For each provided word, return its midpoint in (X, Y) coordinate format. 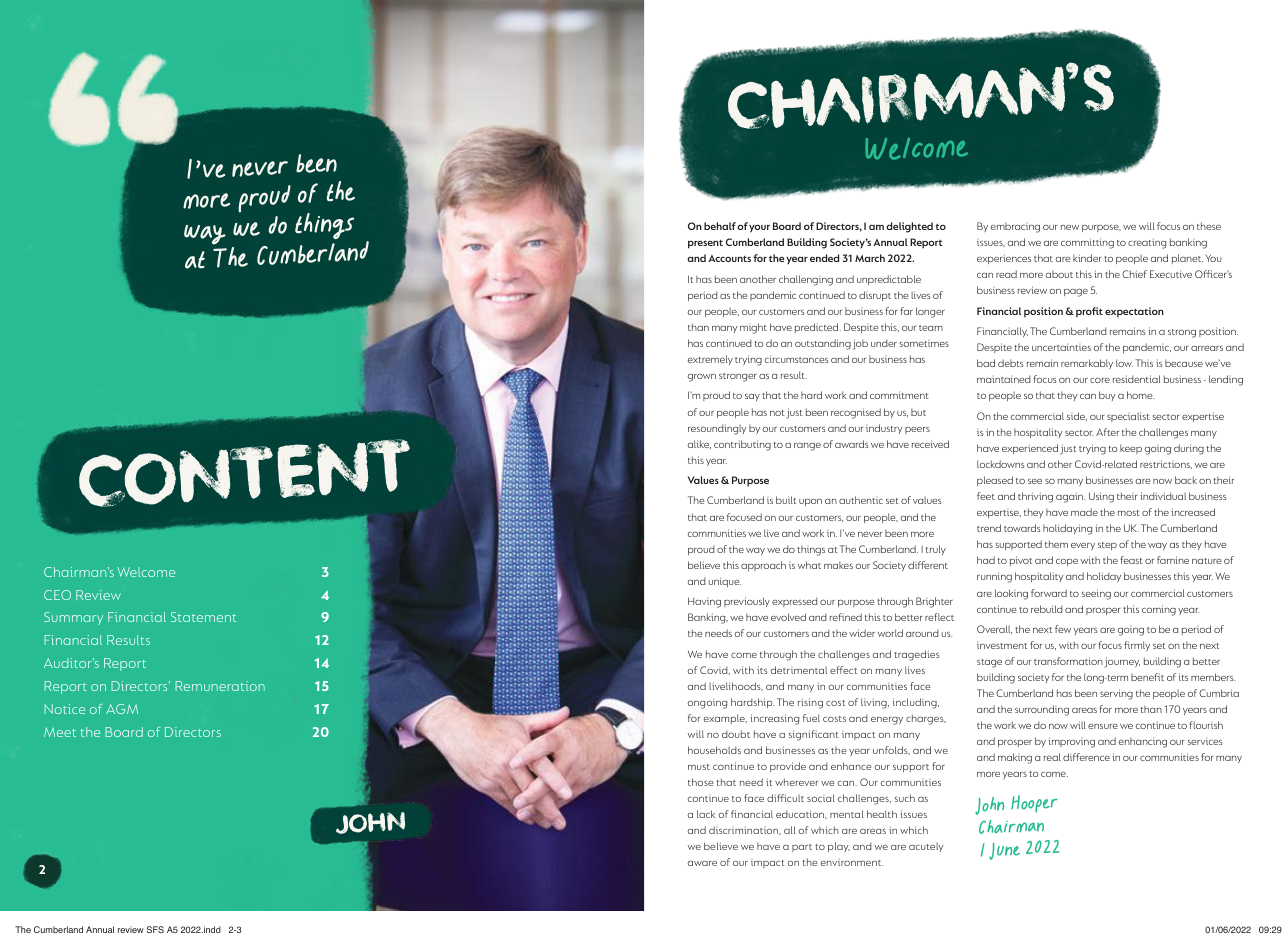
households (714, 750)
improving (1071, 742)
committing (1087, 243)
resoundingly (717, 429)
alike (699, 444)
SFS (155, 929)
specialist (1128, 417)
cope (1067, 562)
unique (724, 582)
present (705, 244)
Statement (203, 617)
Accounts (729, 258)
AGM (122, 709)
